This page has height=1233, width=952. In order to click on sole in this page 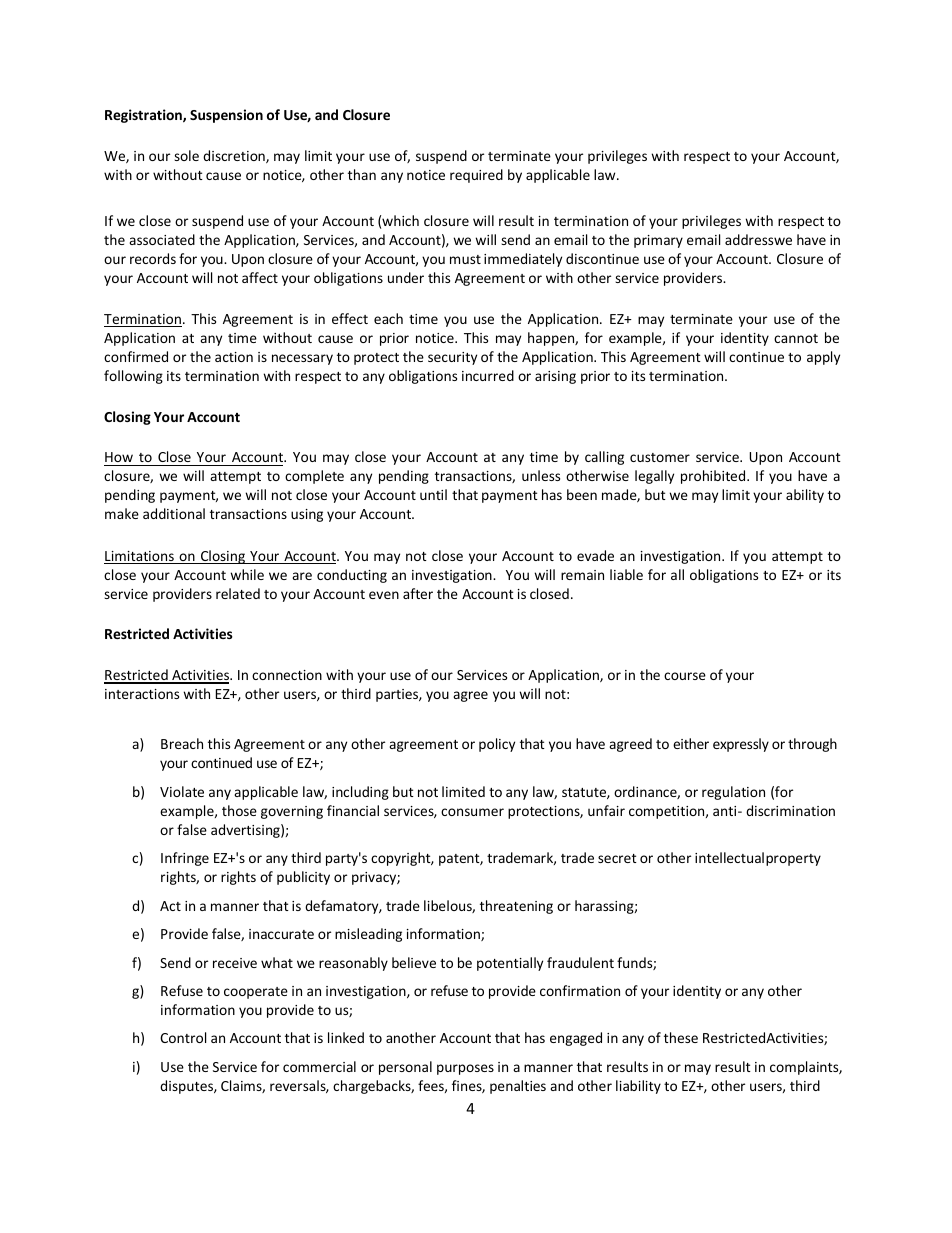, I will do `click(186, 155)`.
